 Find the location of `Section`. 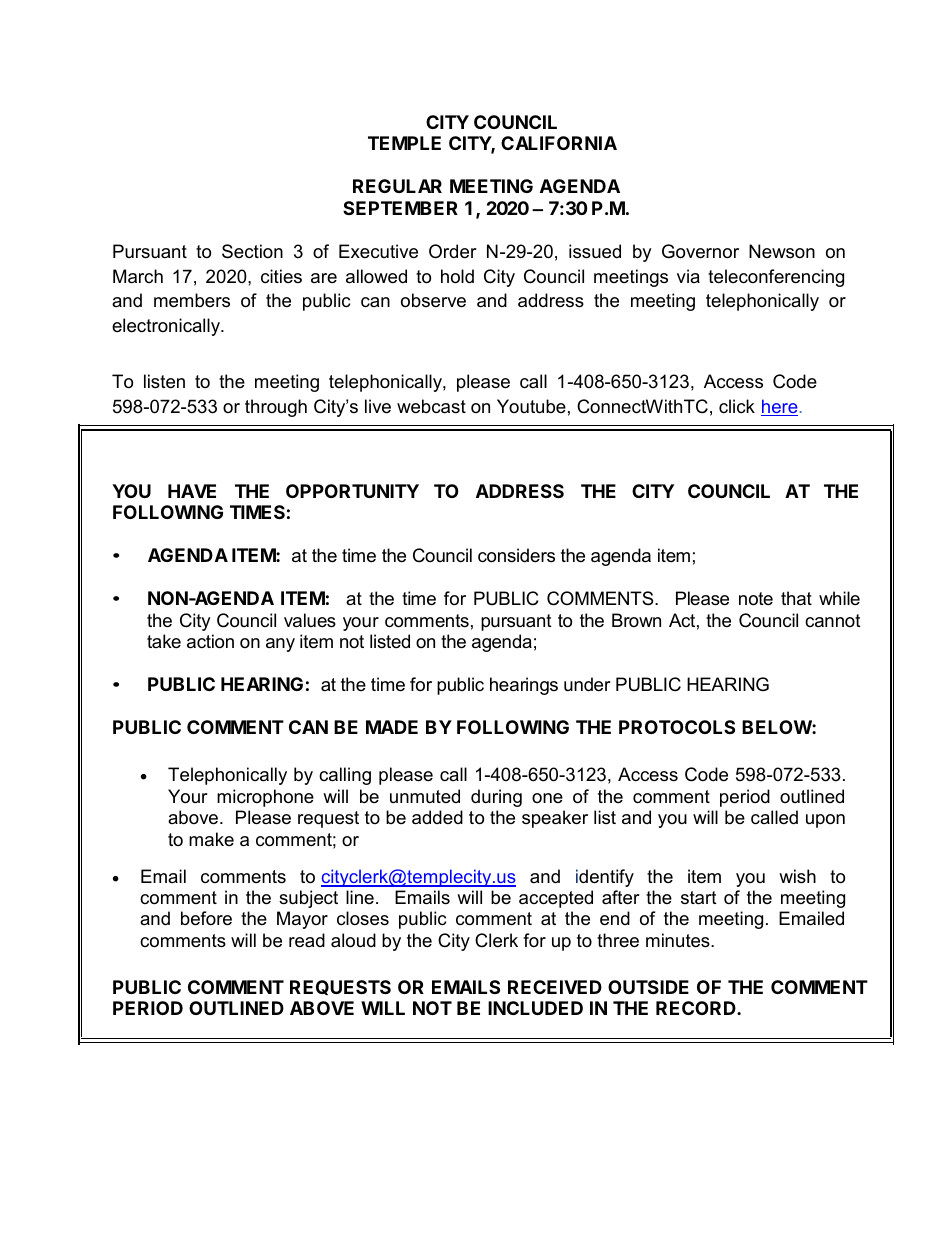

Section is located at coordinates (252, 251).
